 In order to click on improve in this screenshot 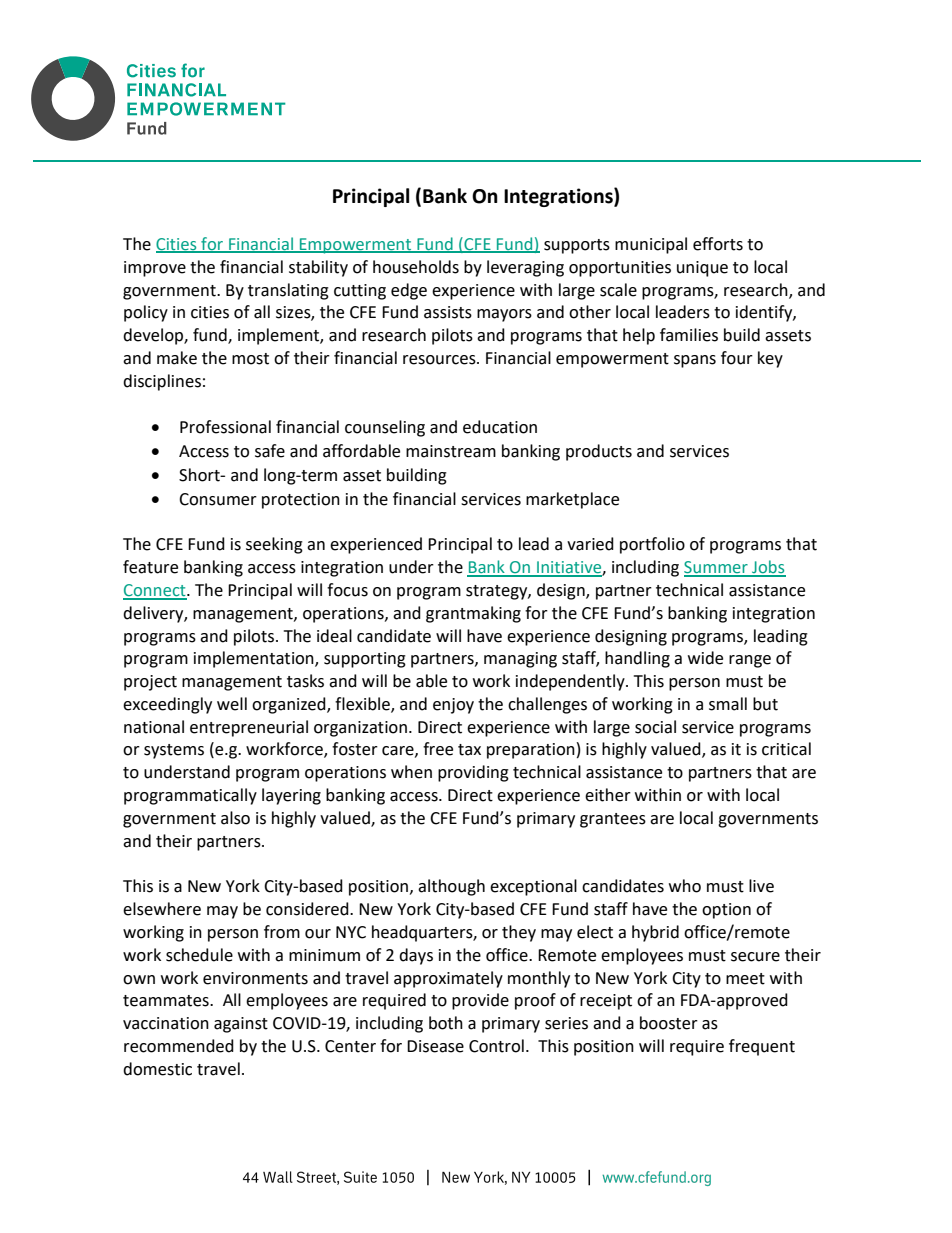, I will do `click(155, 269)`.
